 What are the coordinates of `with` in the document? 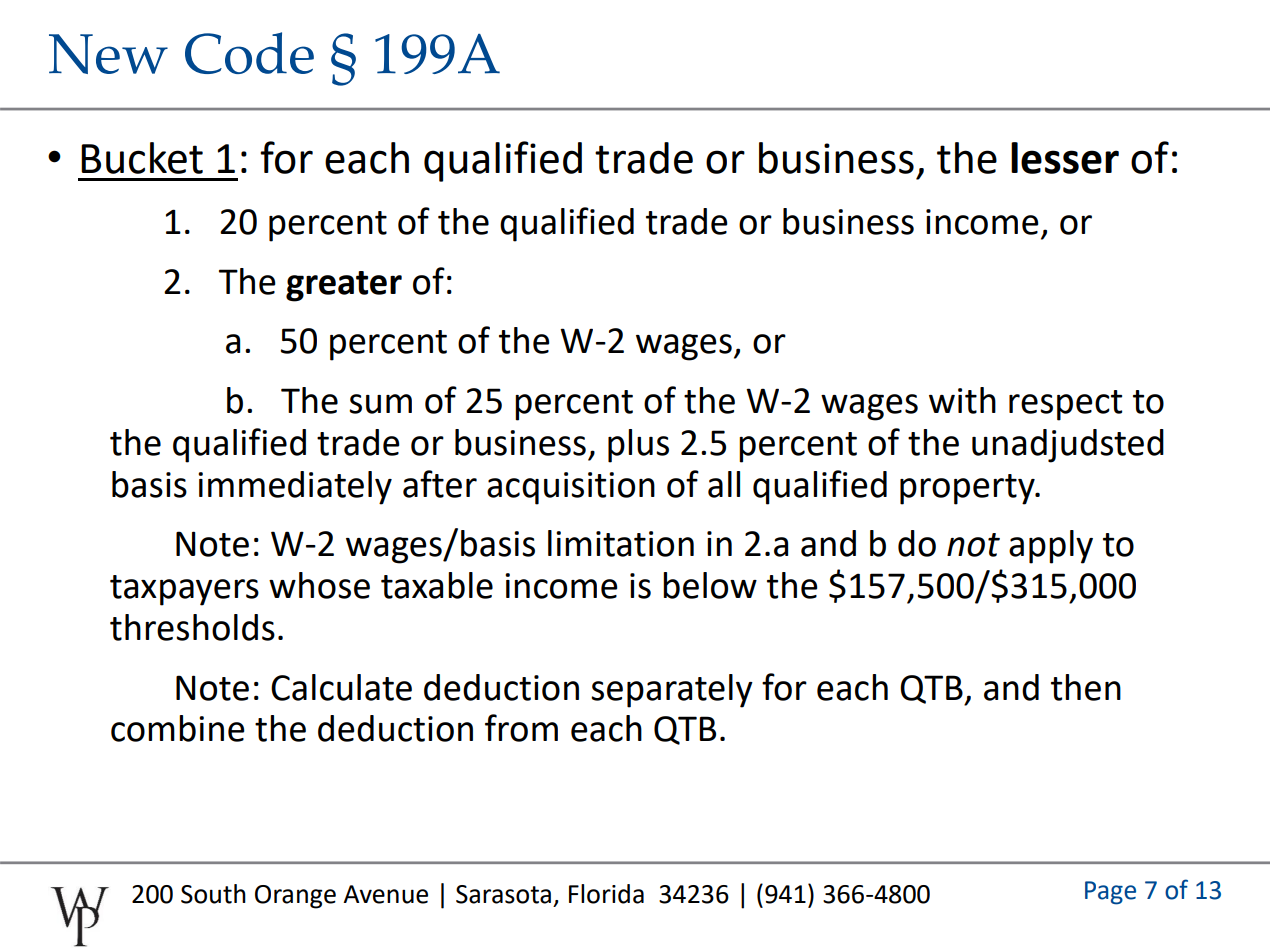 It's located at (962, 400).
